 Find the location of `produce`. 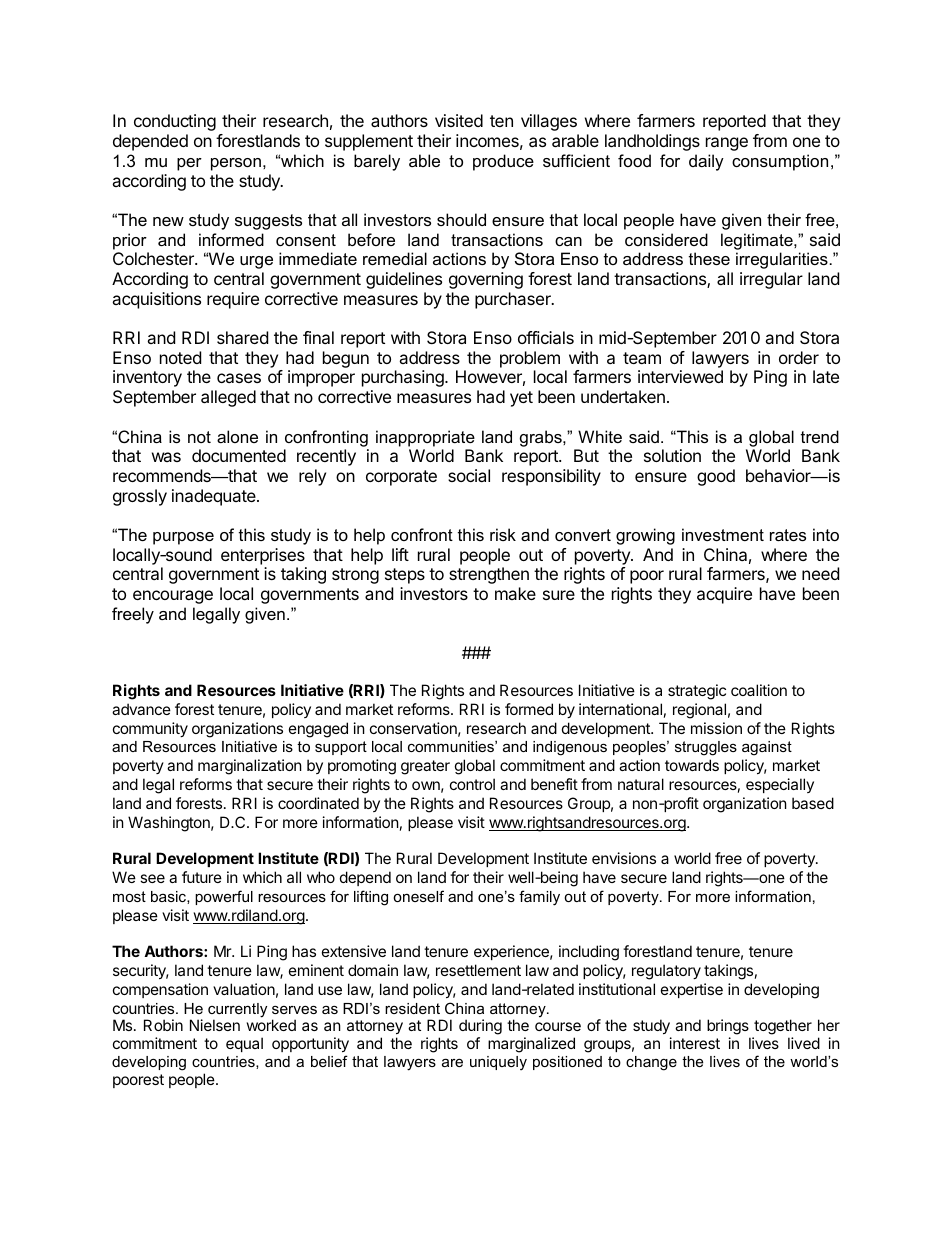

produce is located at coordinates (503, 162).
